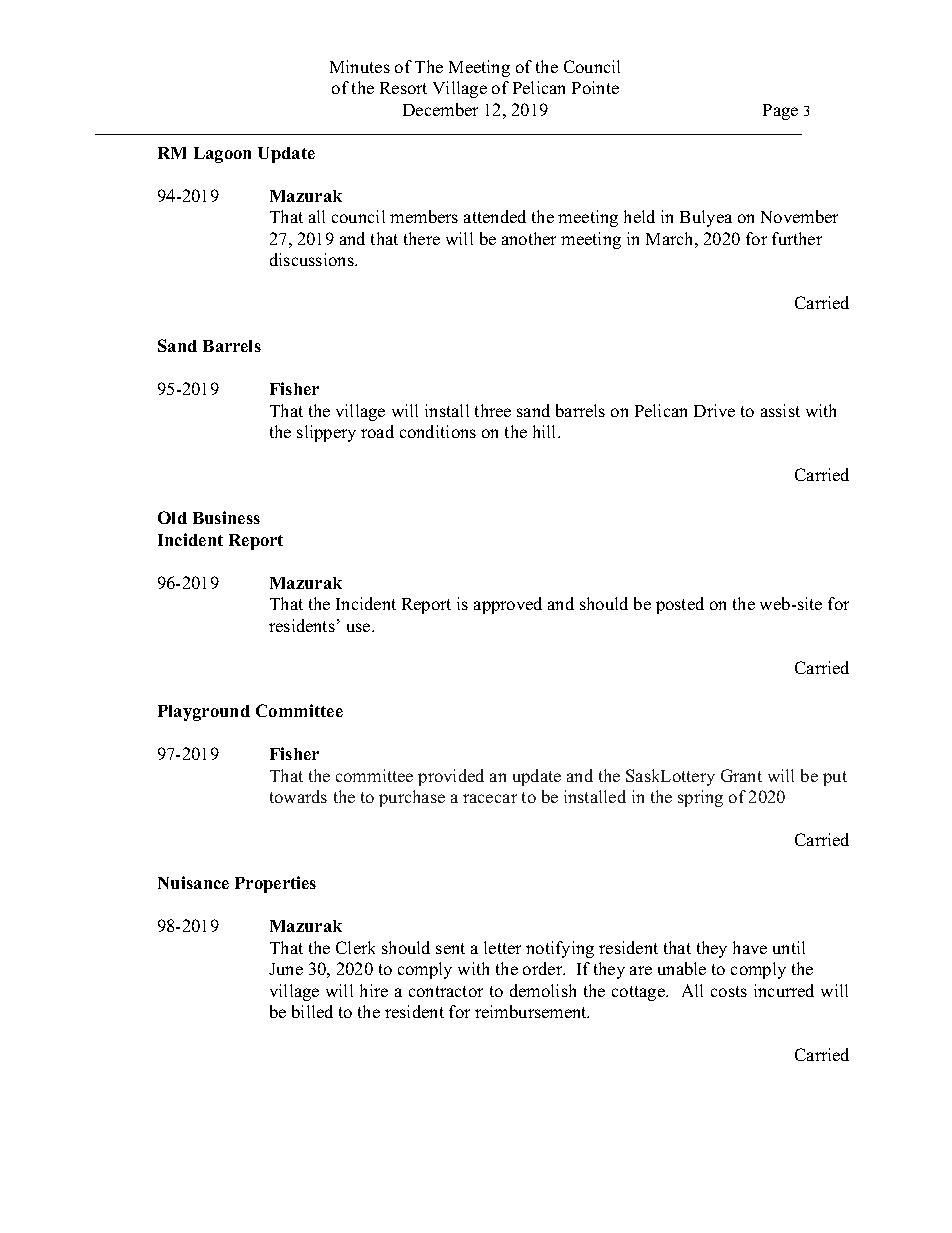  Describe the element at coordinates (780, 112) in the page. I see `Page` at that location.
